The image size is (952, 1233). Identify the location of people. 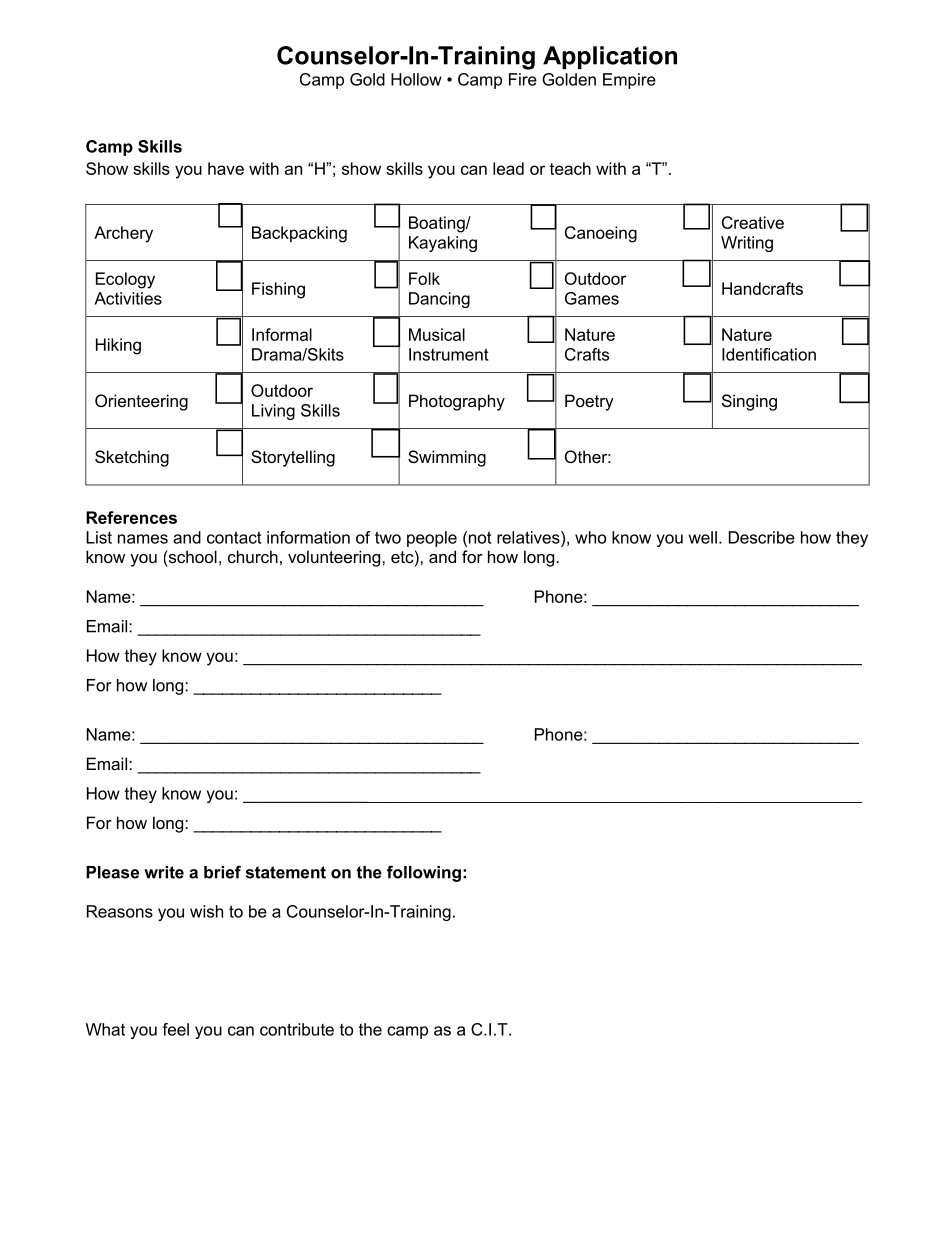
(432, 539).
